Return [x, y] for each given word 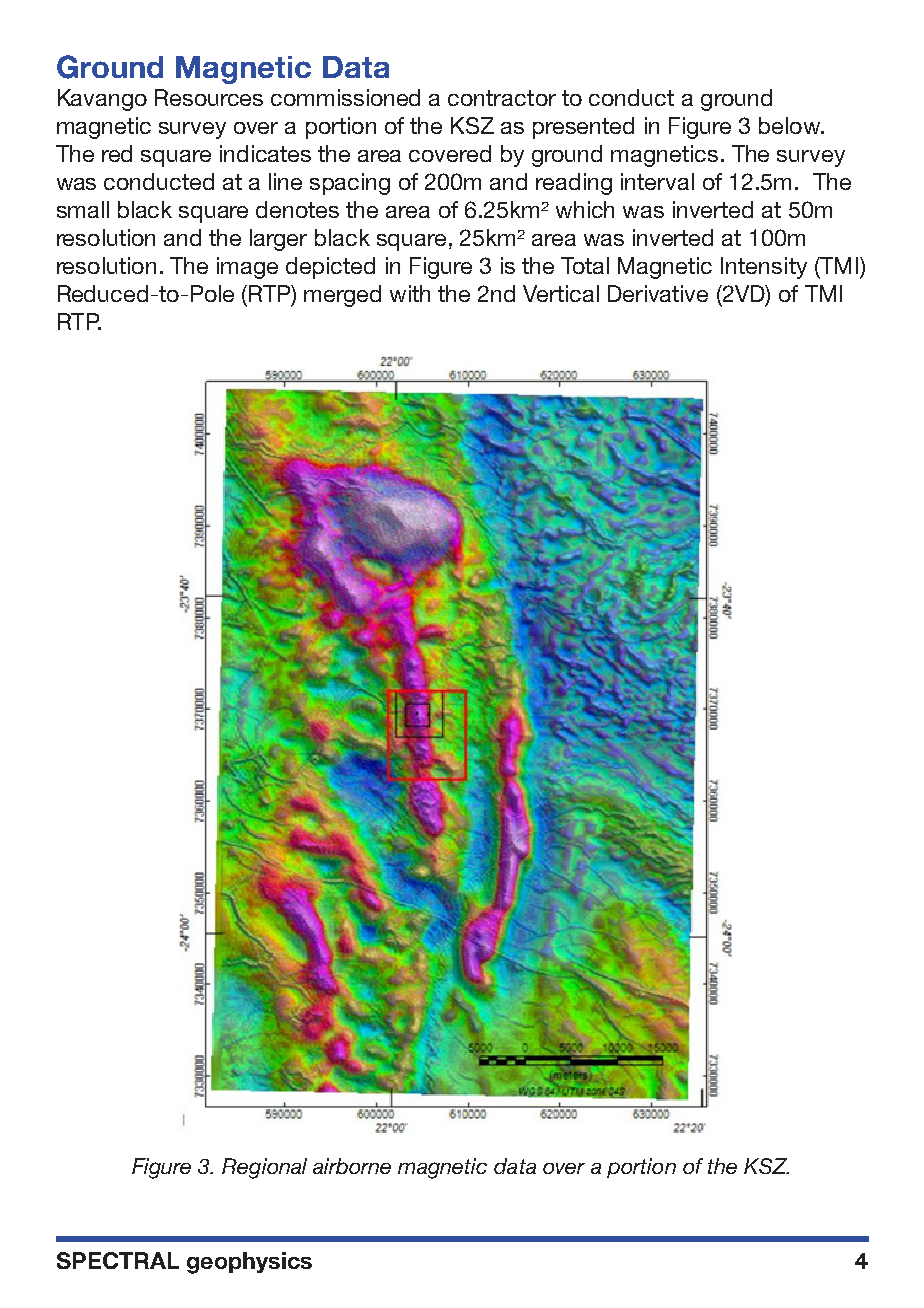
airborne [352, 1166]
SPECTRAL [118, 1260]
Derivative [658, 293]
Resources [209, 97]
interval [657, 181]
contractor [502, 98]
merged [342, 296]
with [410, 293]
